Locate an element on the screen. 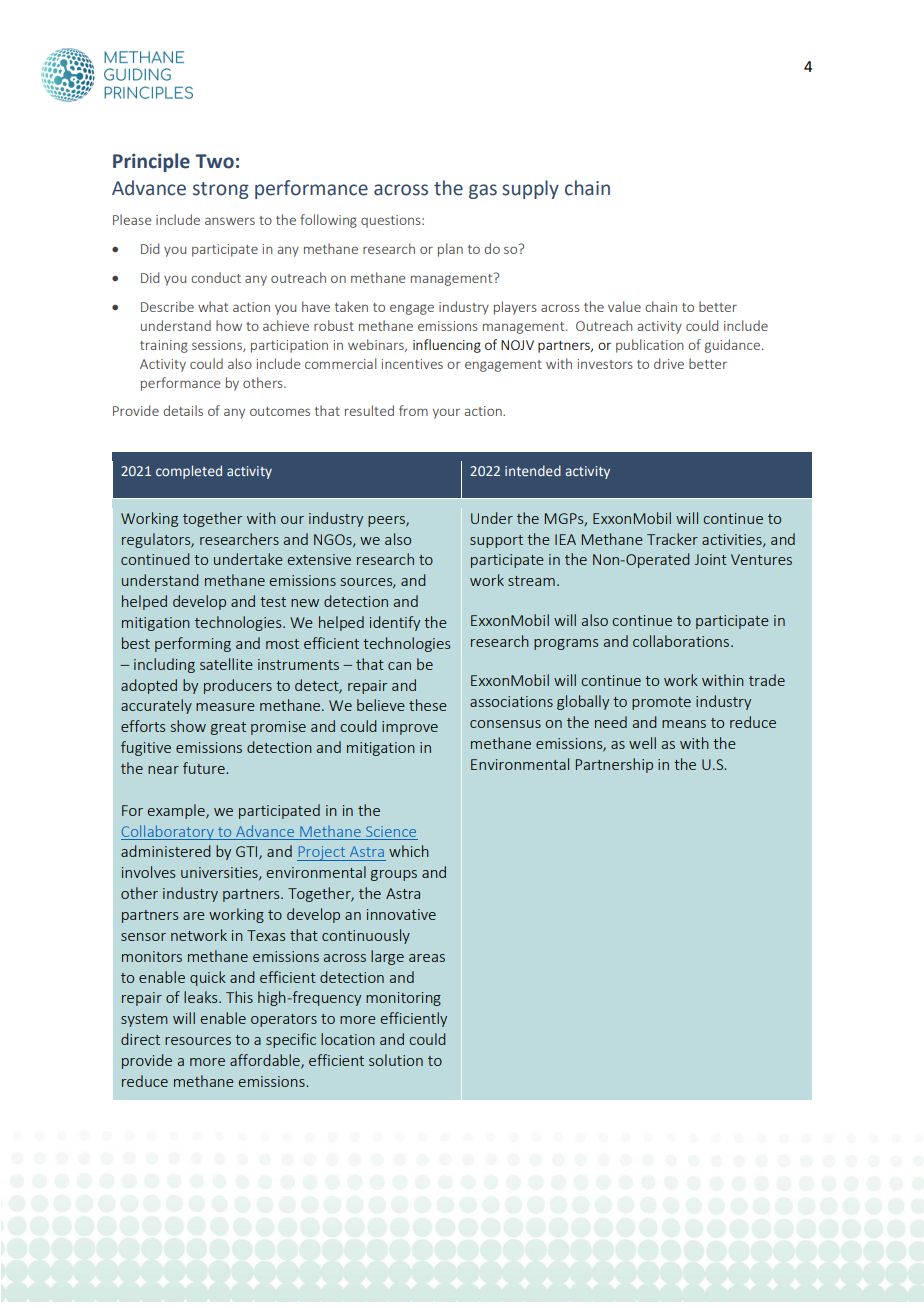 This screenshot has width=924, height=1308. strong is located at coordinates (221, 190).
